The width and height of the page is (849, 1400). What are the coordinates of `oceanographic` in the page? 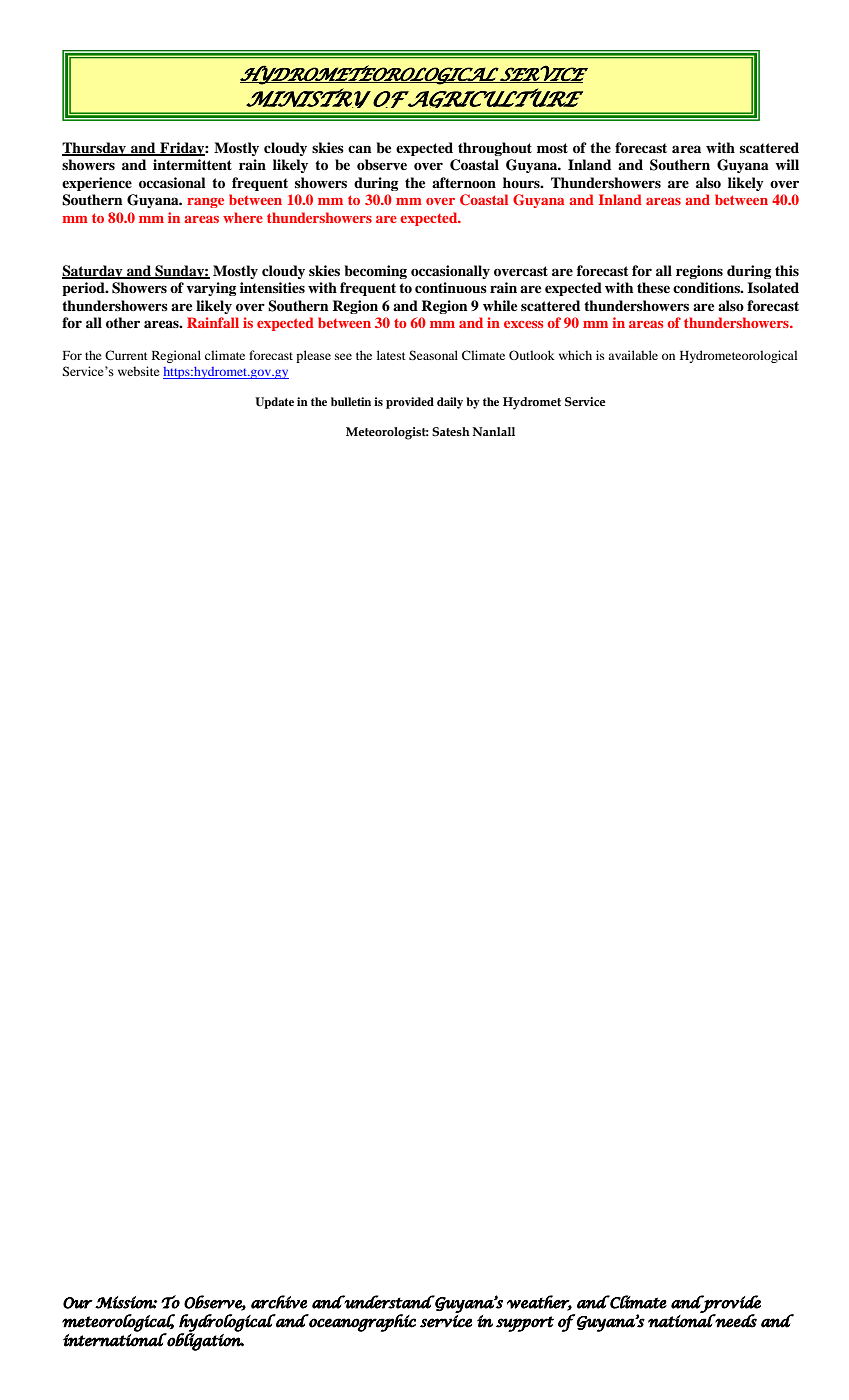 It's located at (361, 1323).
